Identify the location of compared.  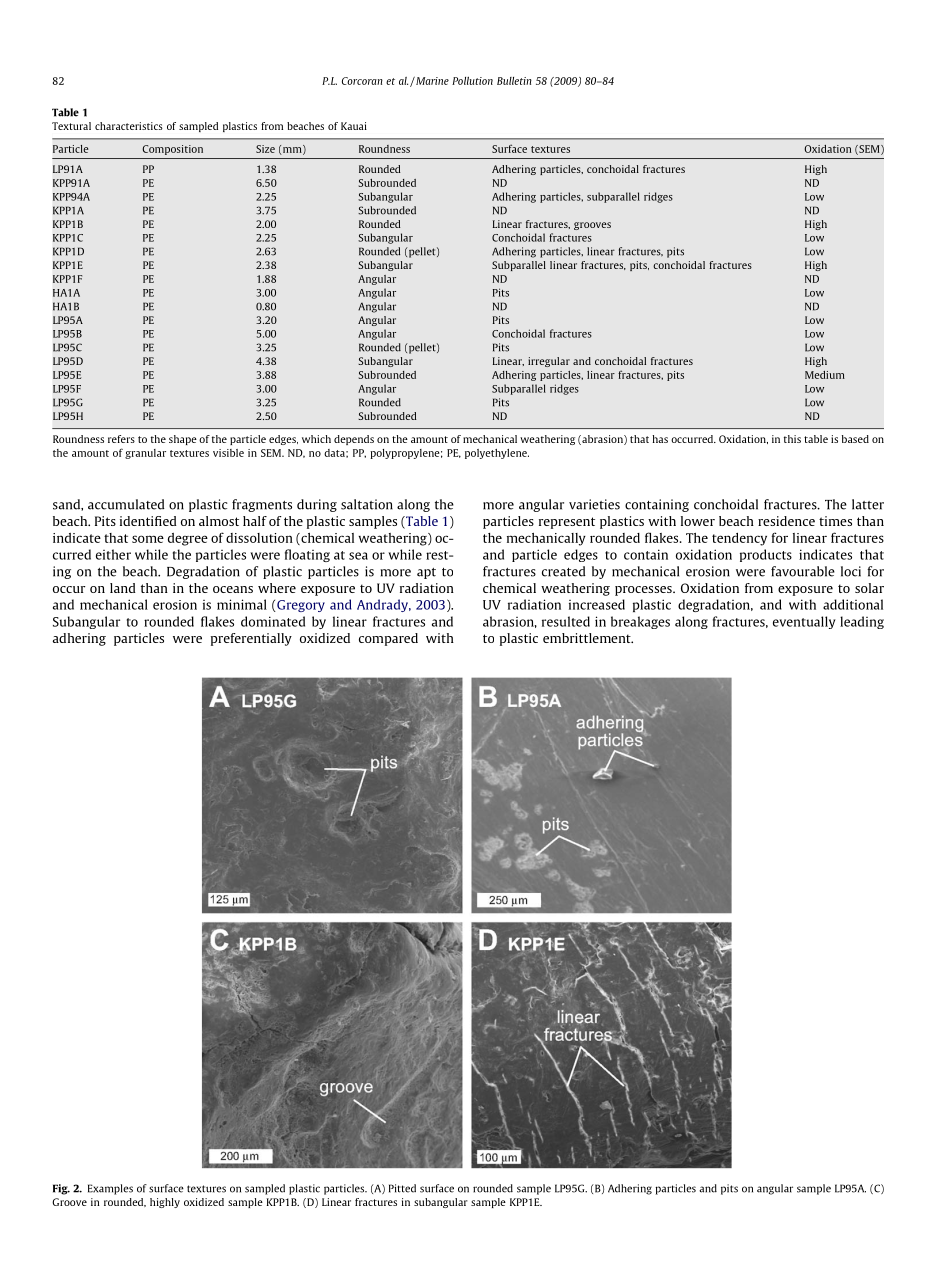
(388, 639).
